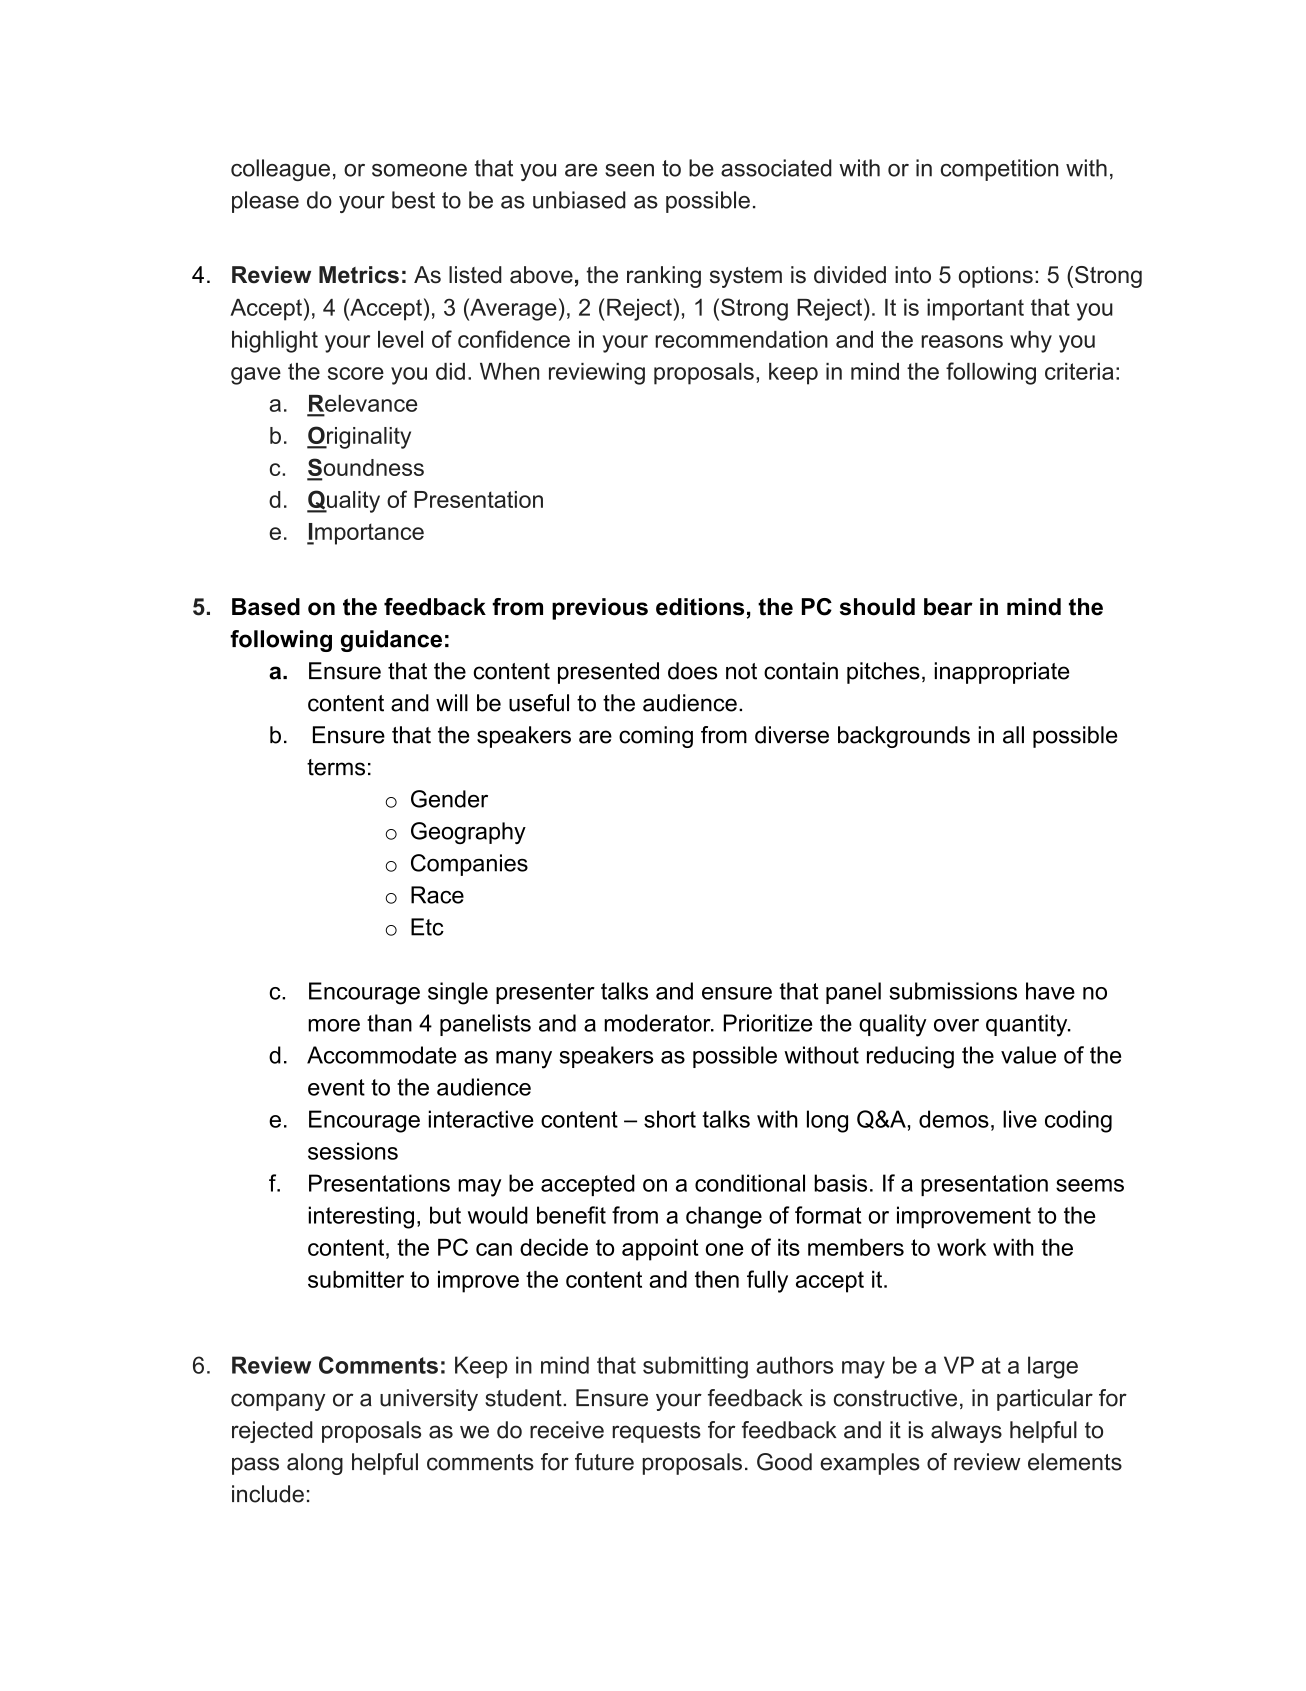 The width and height of the screenshot is (1306, 1691). I want to click on competition, so click(999, 170).
